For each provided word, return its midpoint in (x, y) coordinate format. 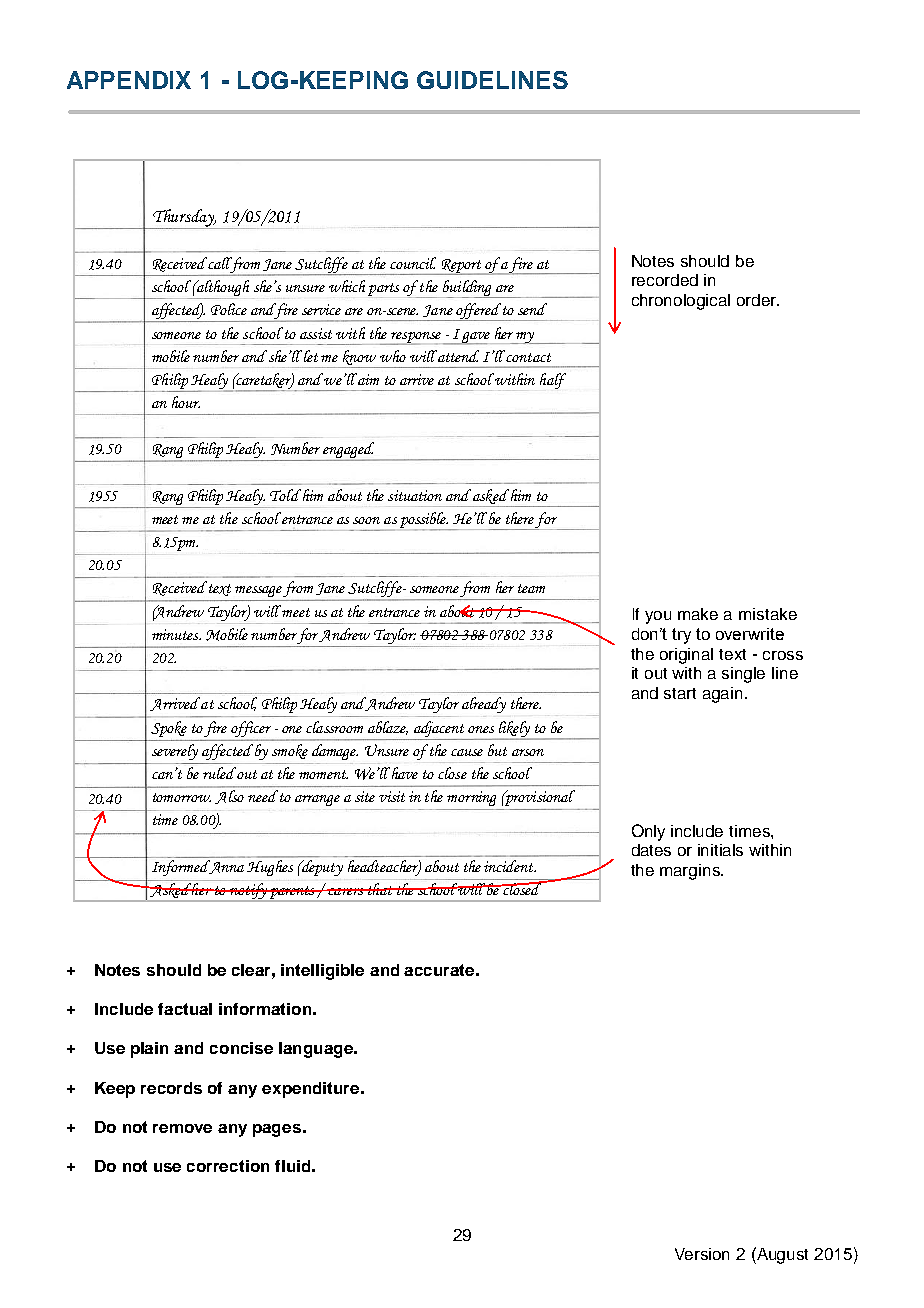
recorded (665, 280)
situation (415, 495)
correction (228, 1166)
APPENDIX (129, 80)
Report (461, 267)
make (698, 614)
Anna (225, 867)
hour (186, 402)
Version (702, 1254)
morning (471, 798)
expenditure (312, 1090)
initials (720, 850)
